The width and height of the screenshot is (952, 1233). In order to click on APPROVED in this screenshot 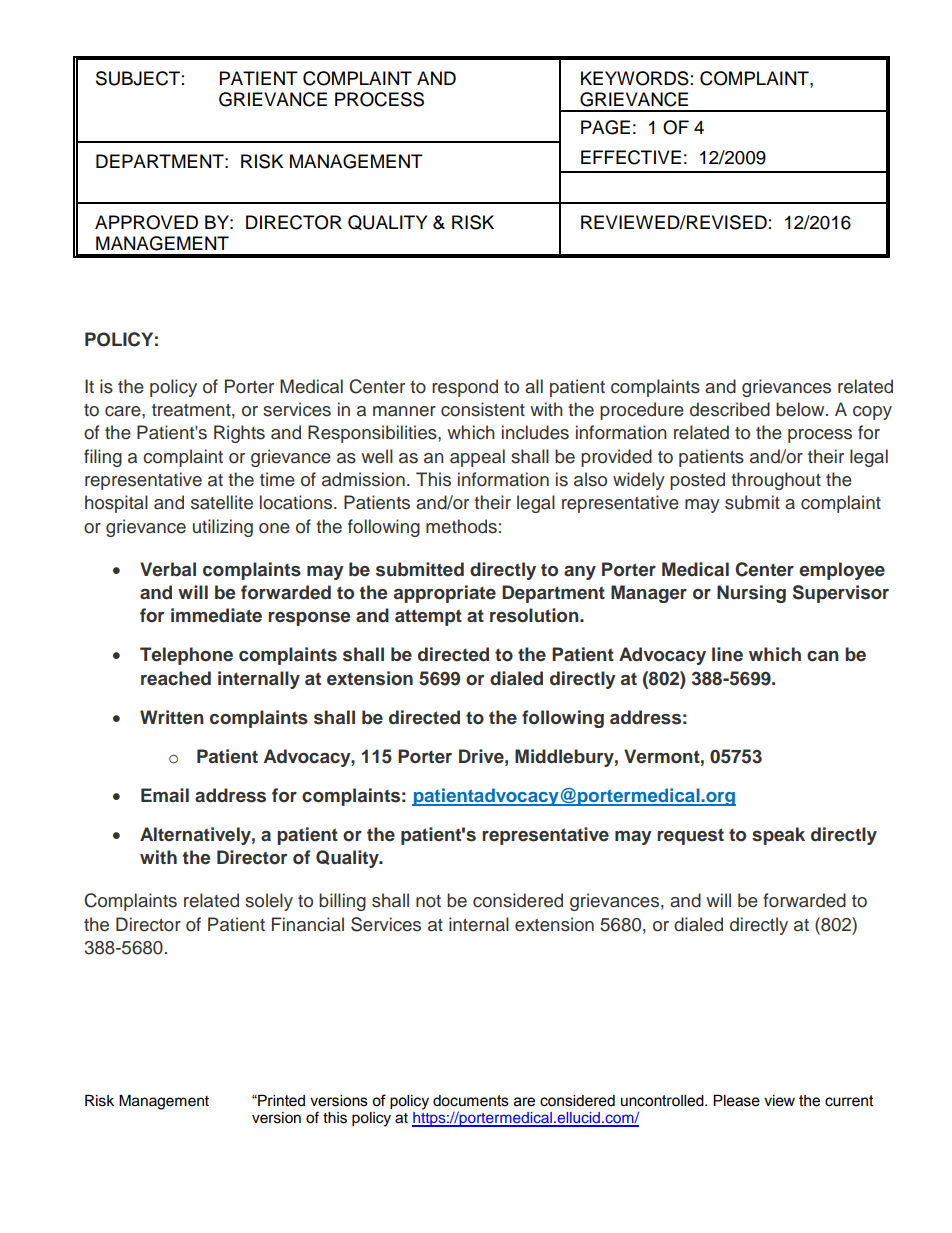, I will do `click(146, 222)`.
